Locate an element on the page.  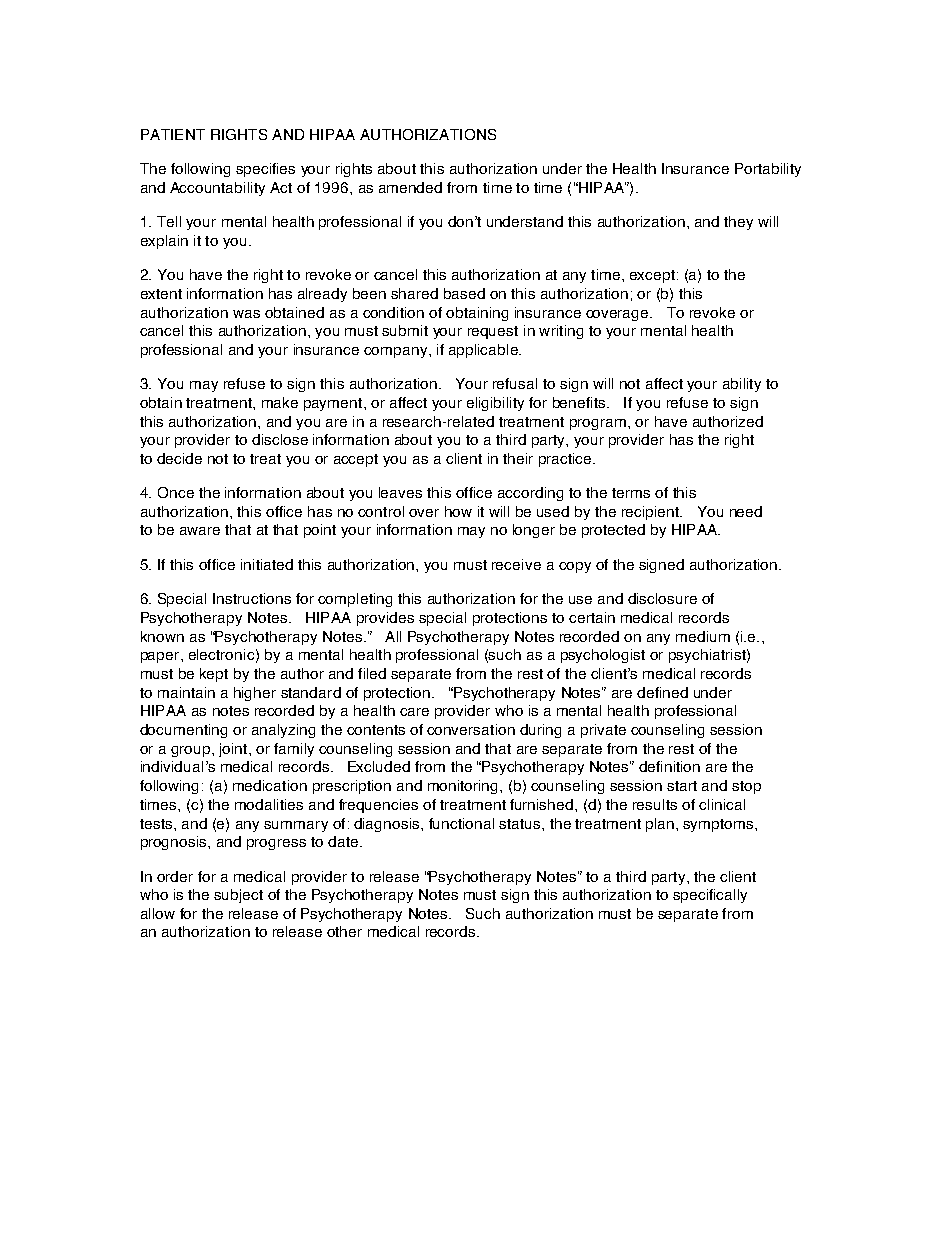
they is located at coordinates (738, 223).
